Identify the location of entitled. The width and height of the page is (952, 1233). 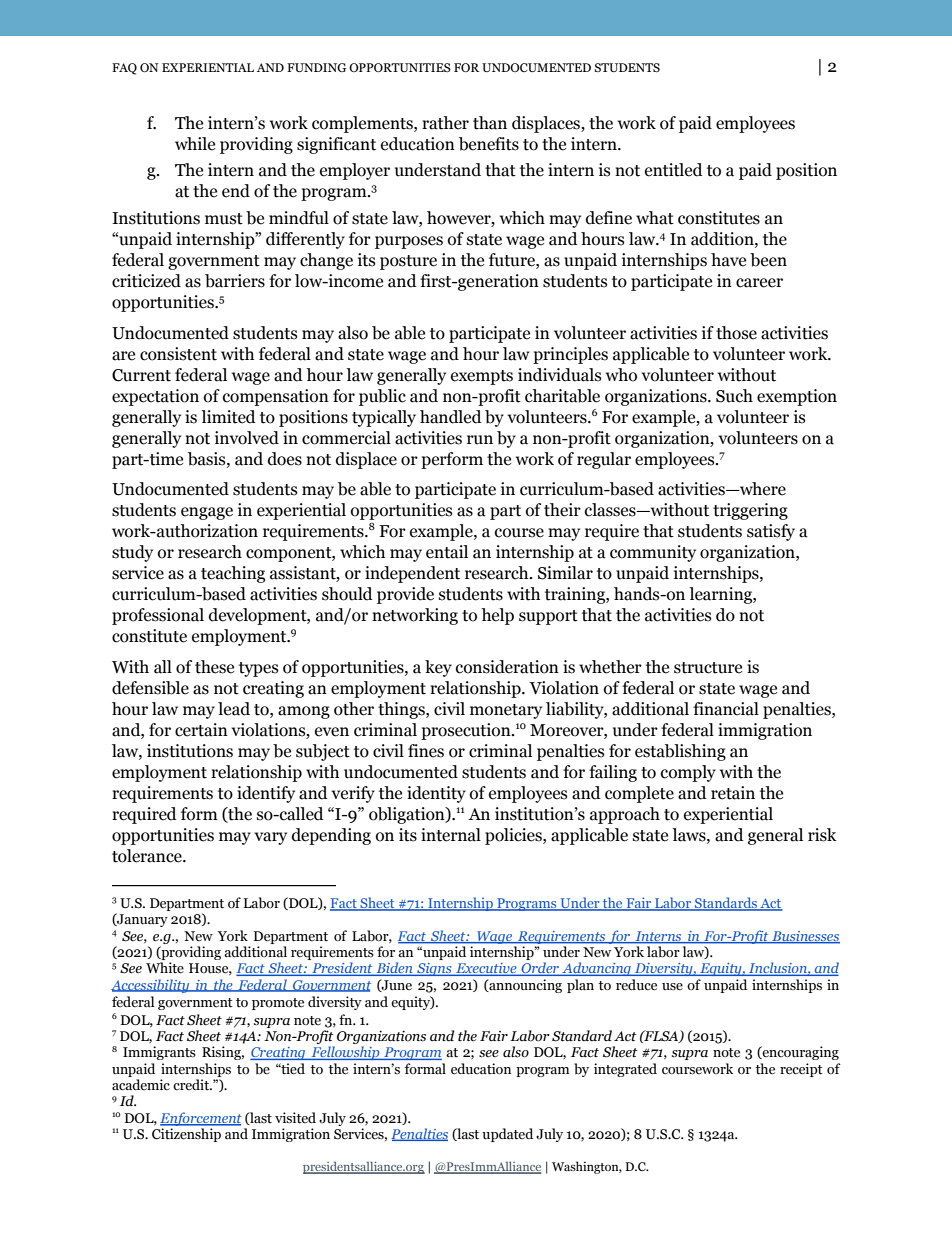
(674, 170).
